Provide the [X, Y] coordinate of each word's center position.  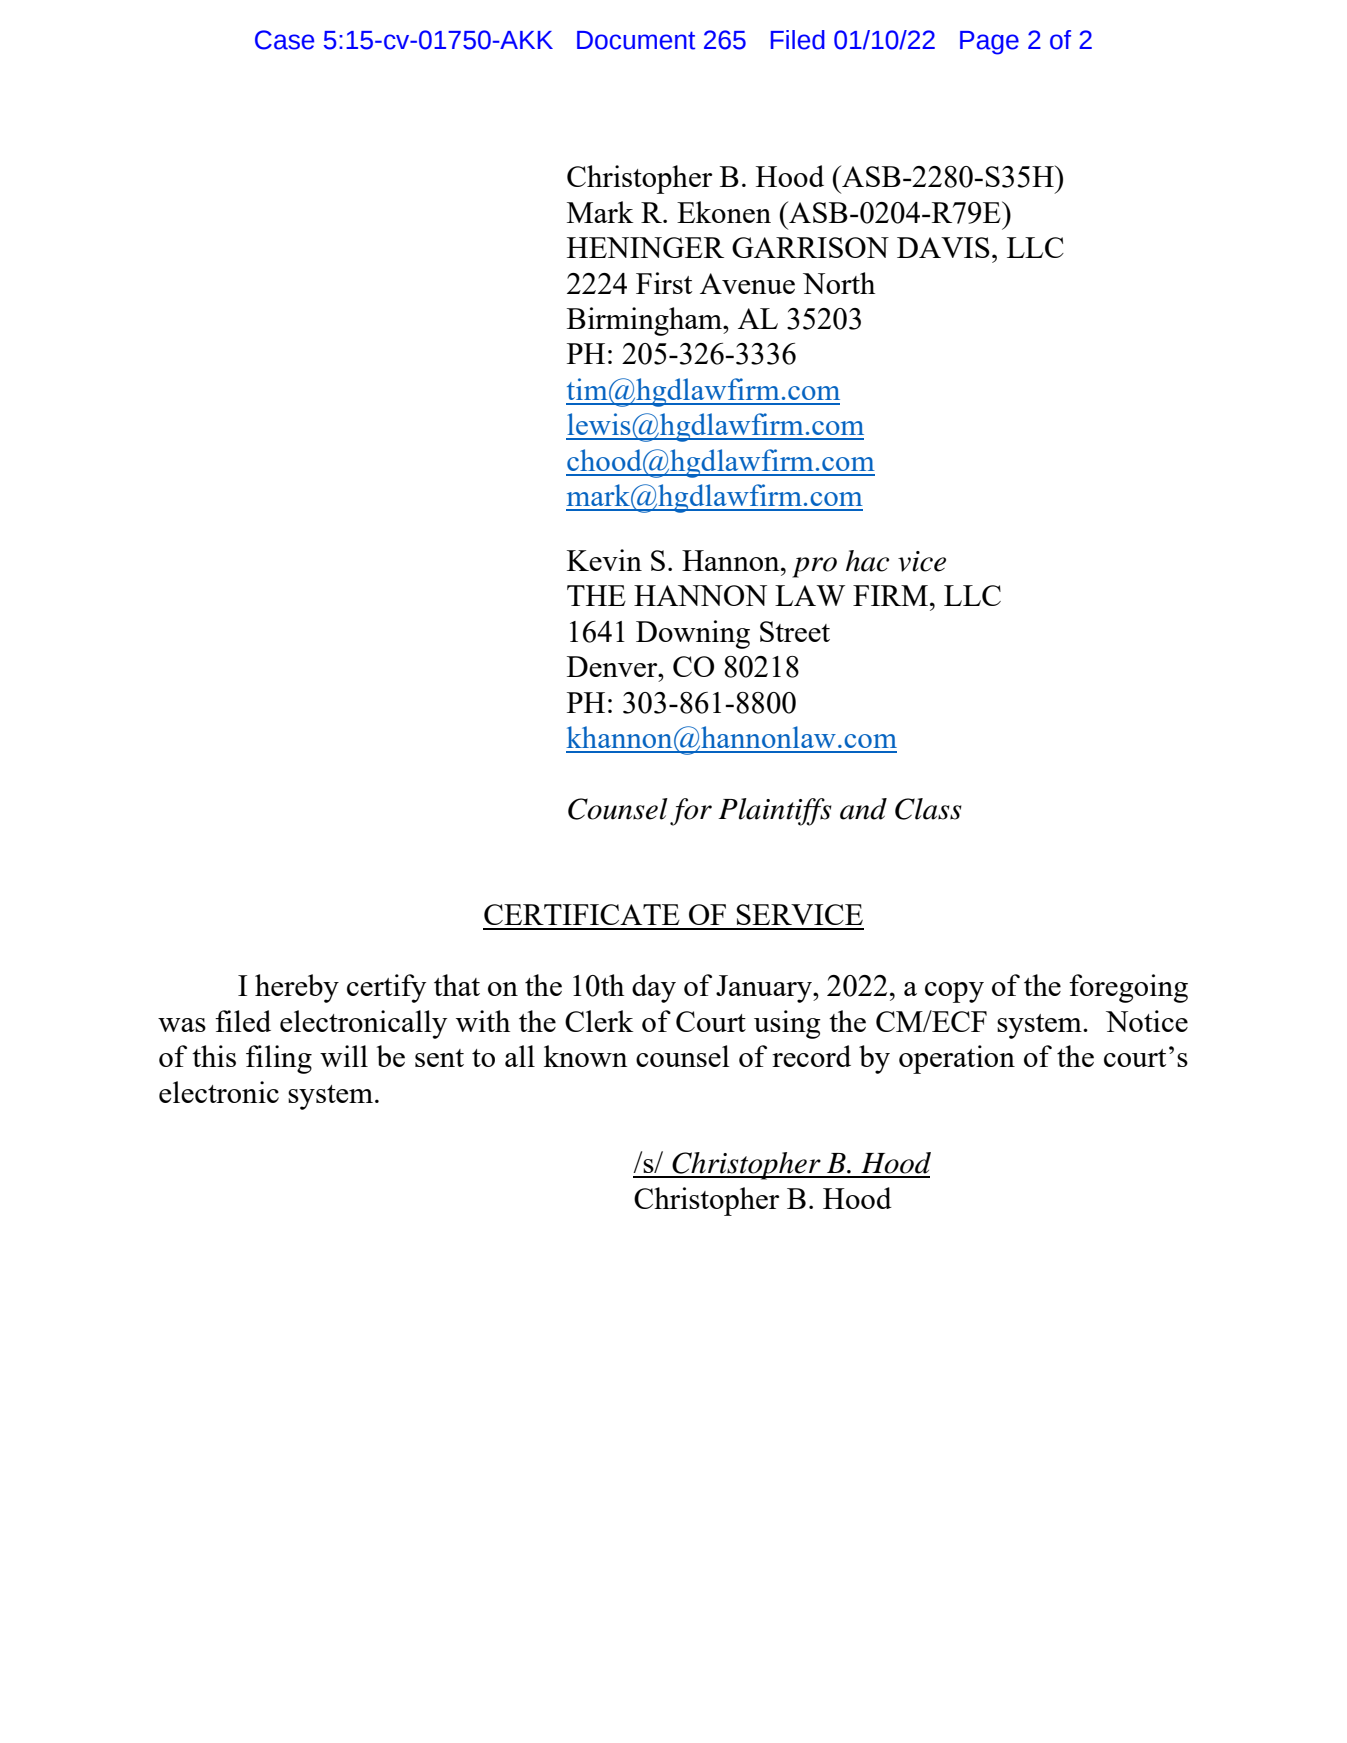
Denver [613, 666]
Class [928, 809]
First [664, 283]
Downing [693, 634]
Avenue [747, 283]
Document [636, 40]
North [839, 283]
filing [279, 1059]
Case [284, 40]
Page [989, 43]
